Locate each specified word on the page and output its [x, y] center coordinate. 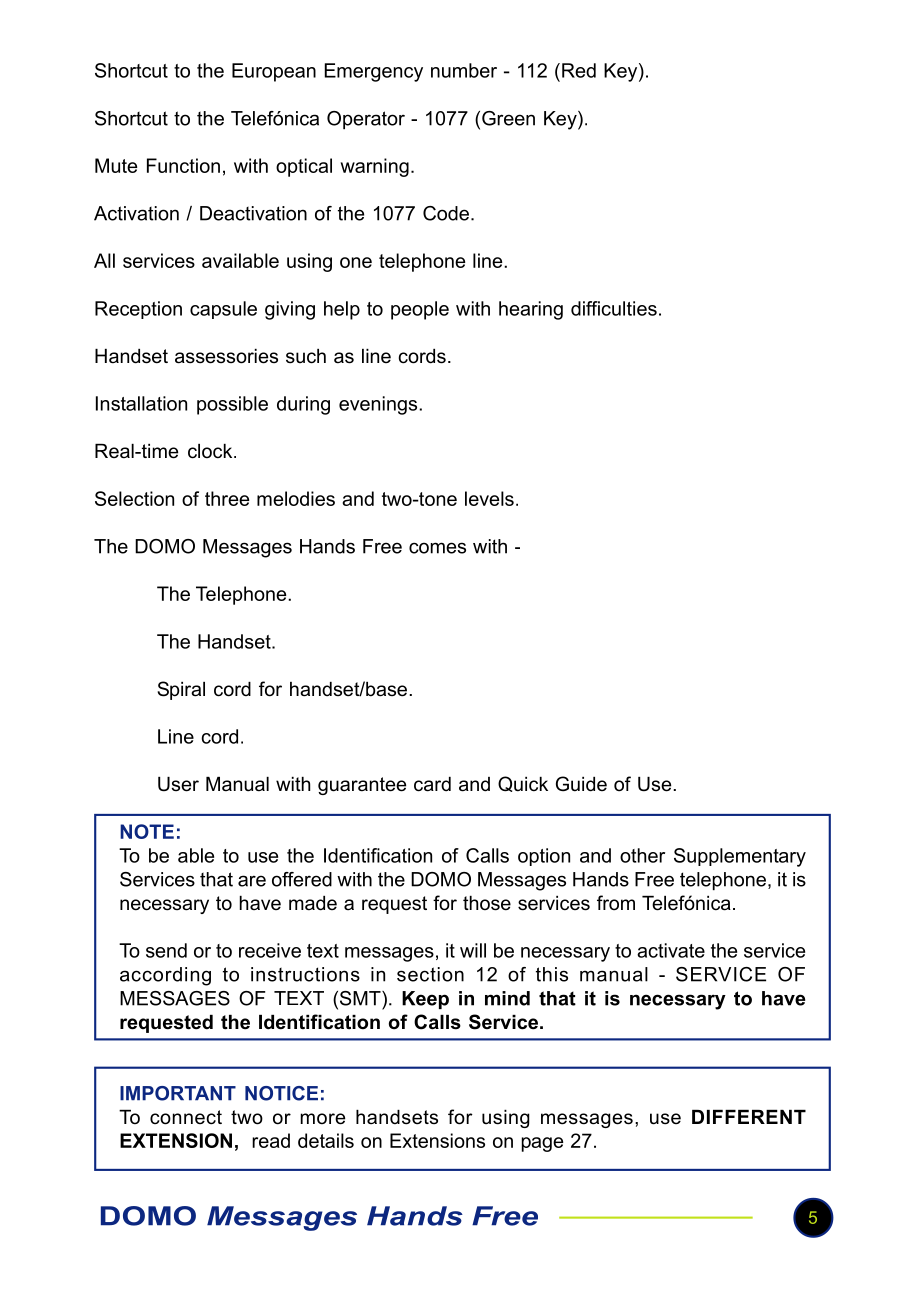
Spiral [181, 690]
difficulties [614, 308]
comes [437, 548]
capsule [223, 310]
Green [508, 118]
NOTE [147, 831]
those [487, 903]
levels [489, 498]
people [420, 310]
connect [186, 1117]
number [464, 70]
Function [183, 165]
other [642, 855]
